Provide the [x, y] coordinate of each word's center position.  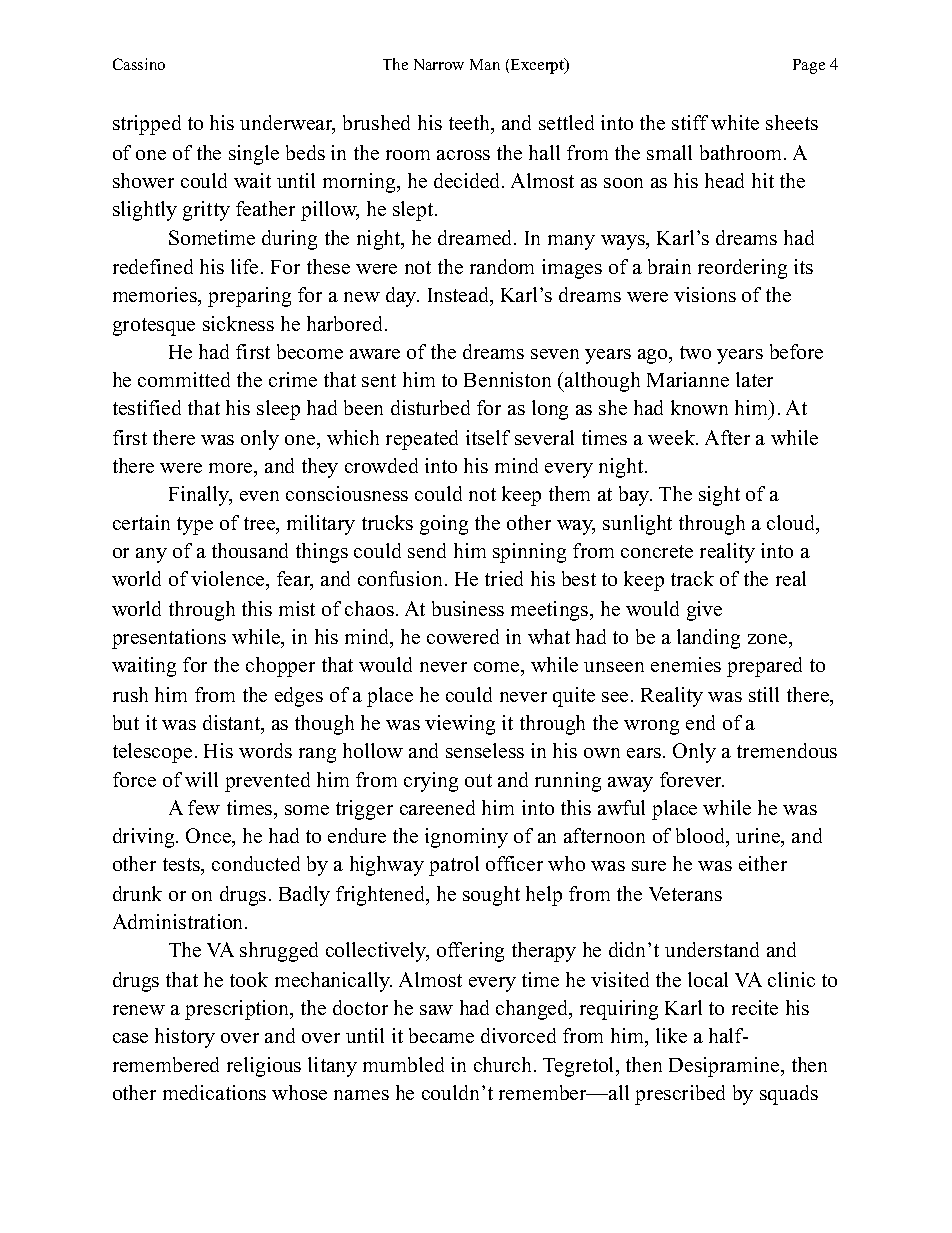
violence [229, 580]
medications [214, 1092]
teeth [471, 124]
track [692, 578]
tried [504, 578]
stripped [147, 125]
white [735, 122]
